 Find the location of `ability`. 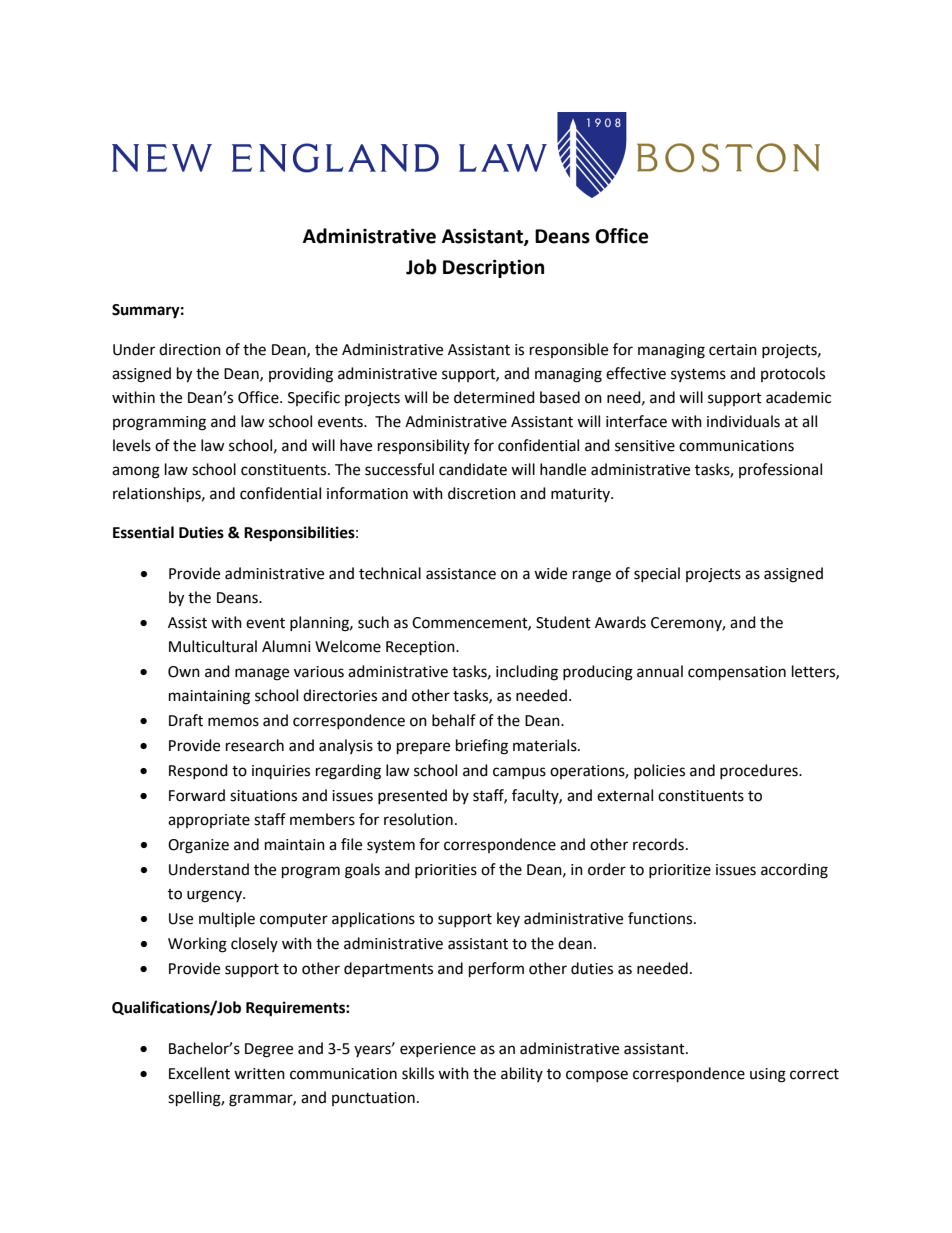

ability is located at coordinates (522, 1074).
